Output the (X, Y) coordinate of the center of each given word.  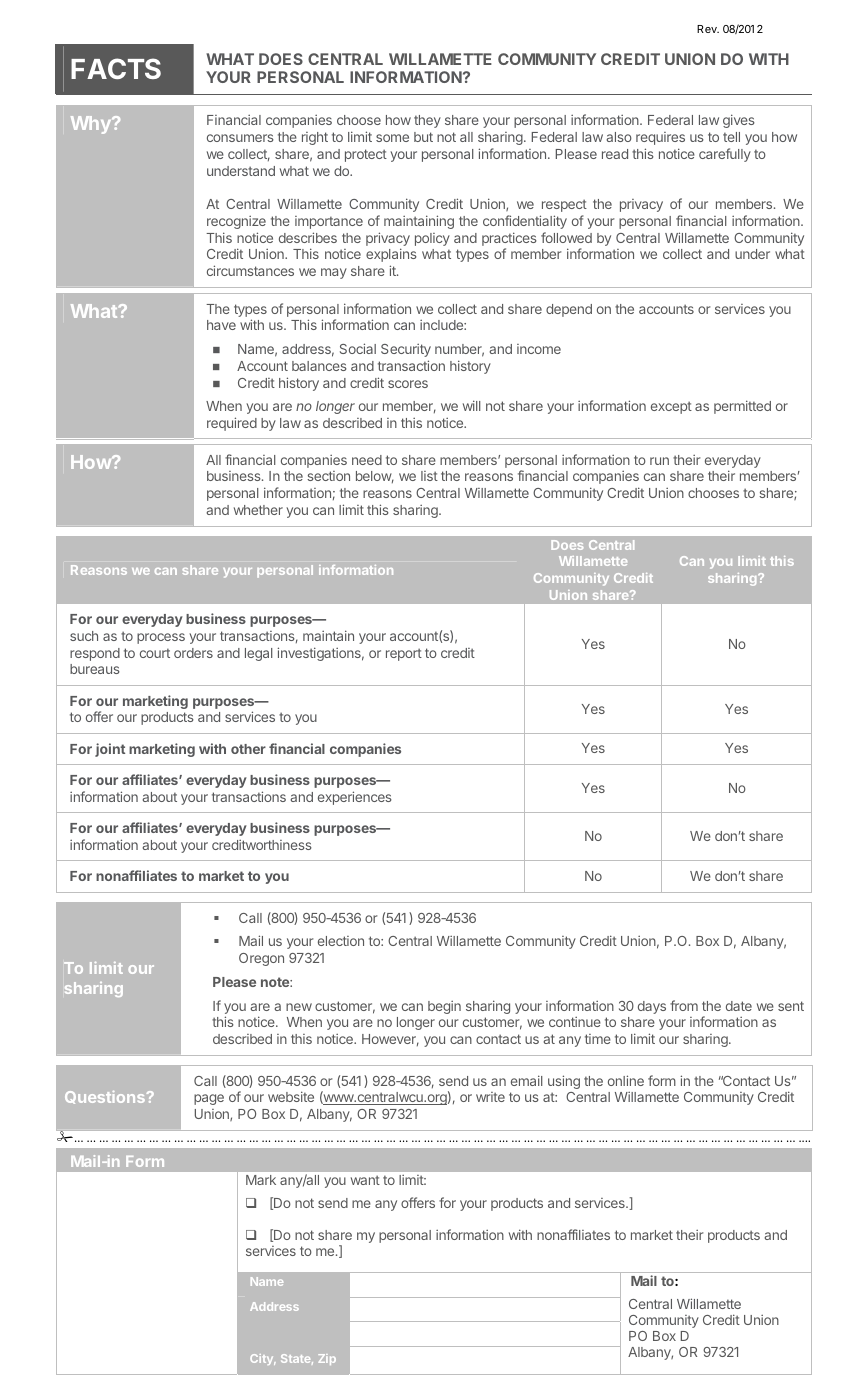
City (263, 1359)
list (429, 476)
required (232, 424)
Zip (327, 1359)
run (659, 461)
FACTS (116, 68)
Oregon (261, 959)
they (427, 121)
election (341, 941)
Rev (708, 29)
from (684, 1005)
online (626, 1080)
